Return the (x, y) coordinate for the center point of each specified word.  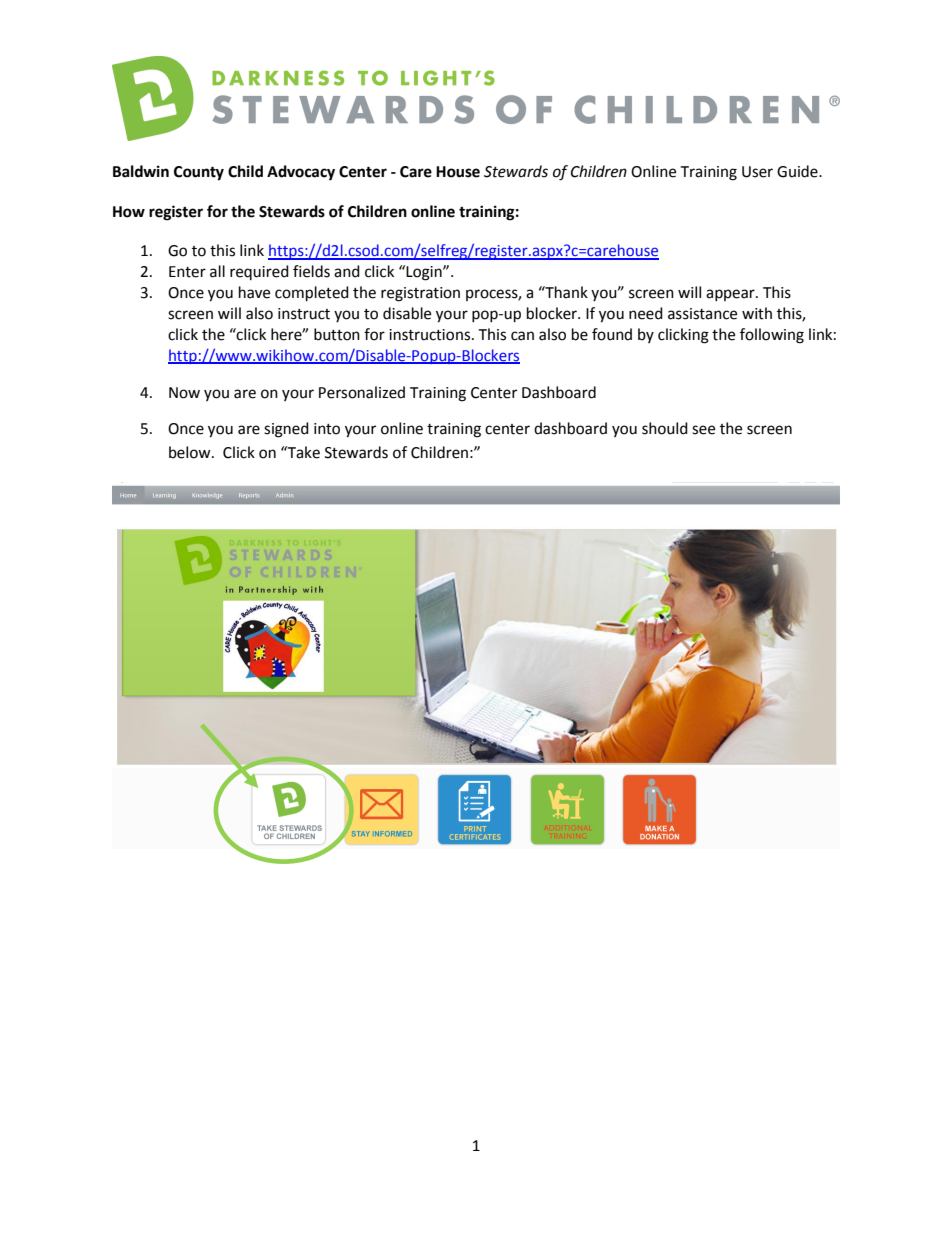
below (191, 452)
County (199, 173)
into (327, 429)
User (757, 172)
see (703, 430)
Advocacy (301, 173)
